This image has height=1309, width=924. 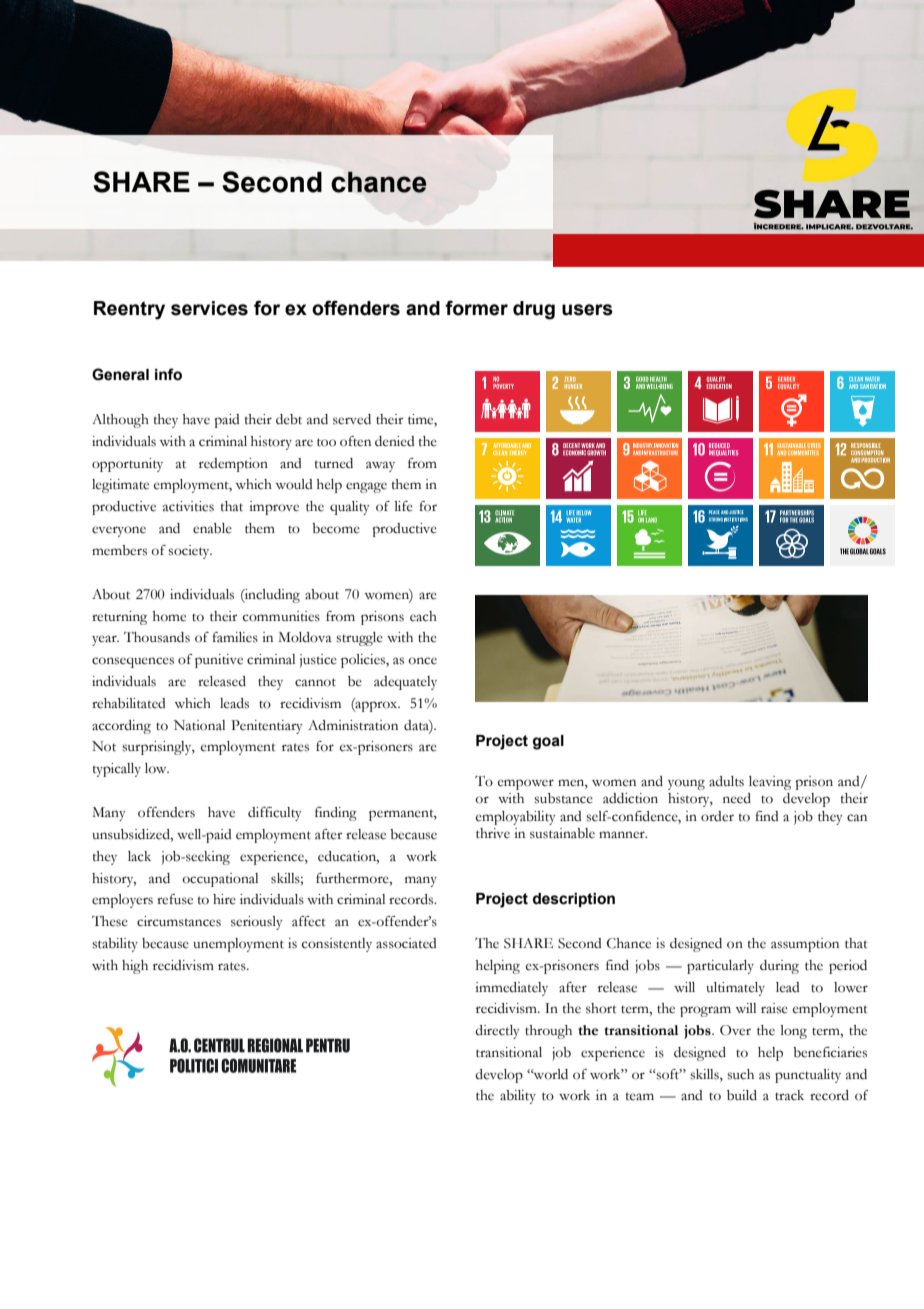 What do you see at coordinates (526, 784) in the image?
I see `empower` at bounding box center [526, 784].
